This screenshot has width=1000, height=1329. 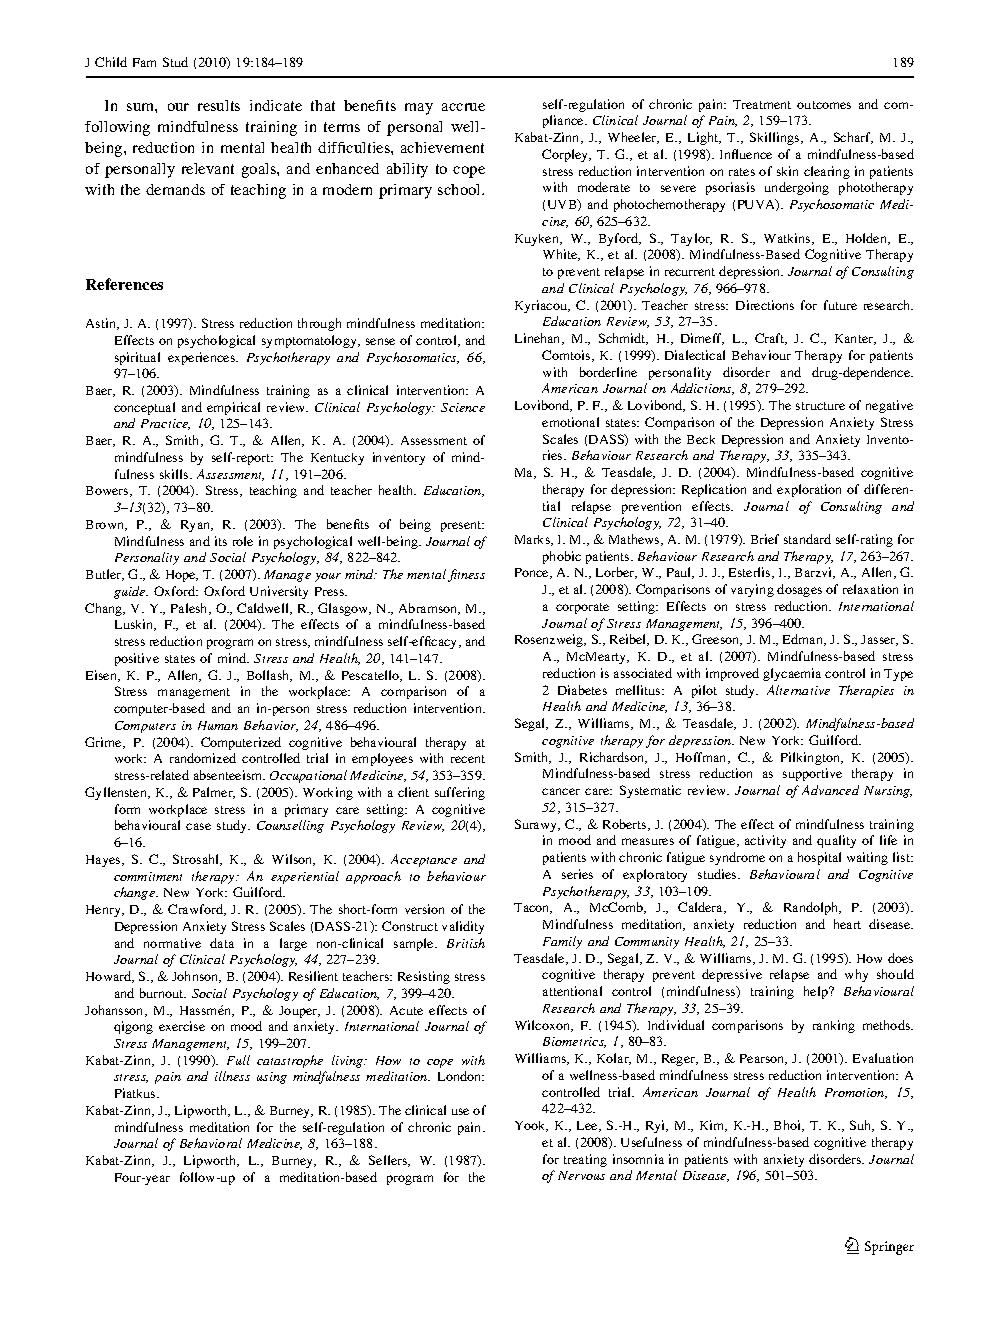 What do you see at coordinates (463, 107) in the screenshot?
I see `accrue` at bounding box center [463, 107].
